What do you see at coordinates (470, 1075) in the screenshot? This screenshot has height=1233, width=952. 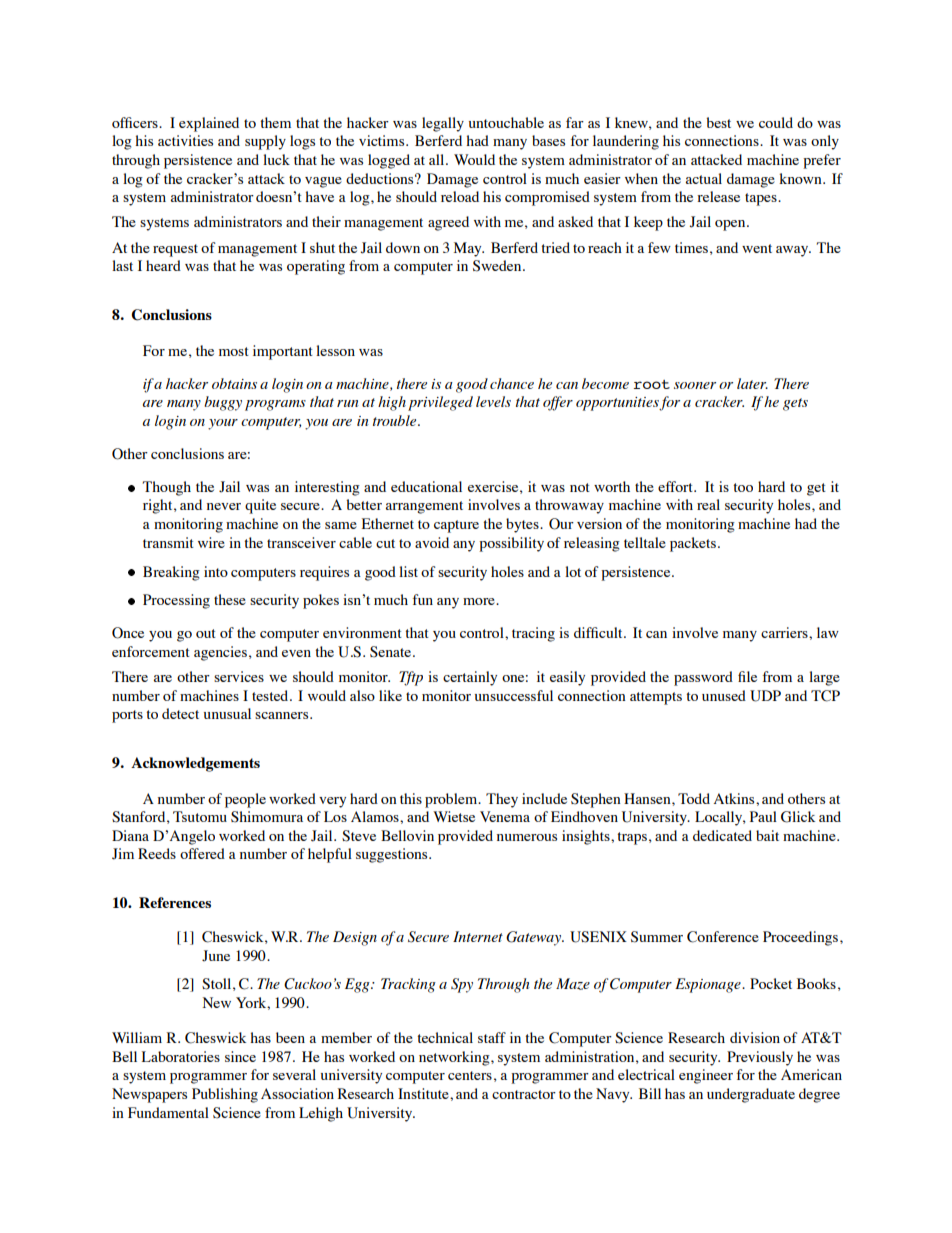 I see `centers` at bounding box center [470, 1075].
